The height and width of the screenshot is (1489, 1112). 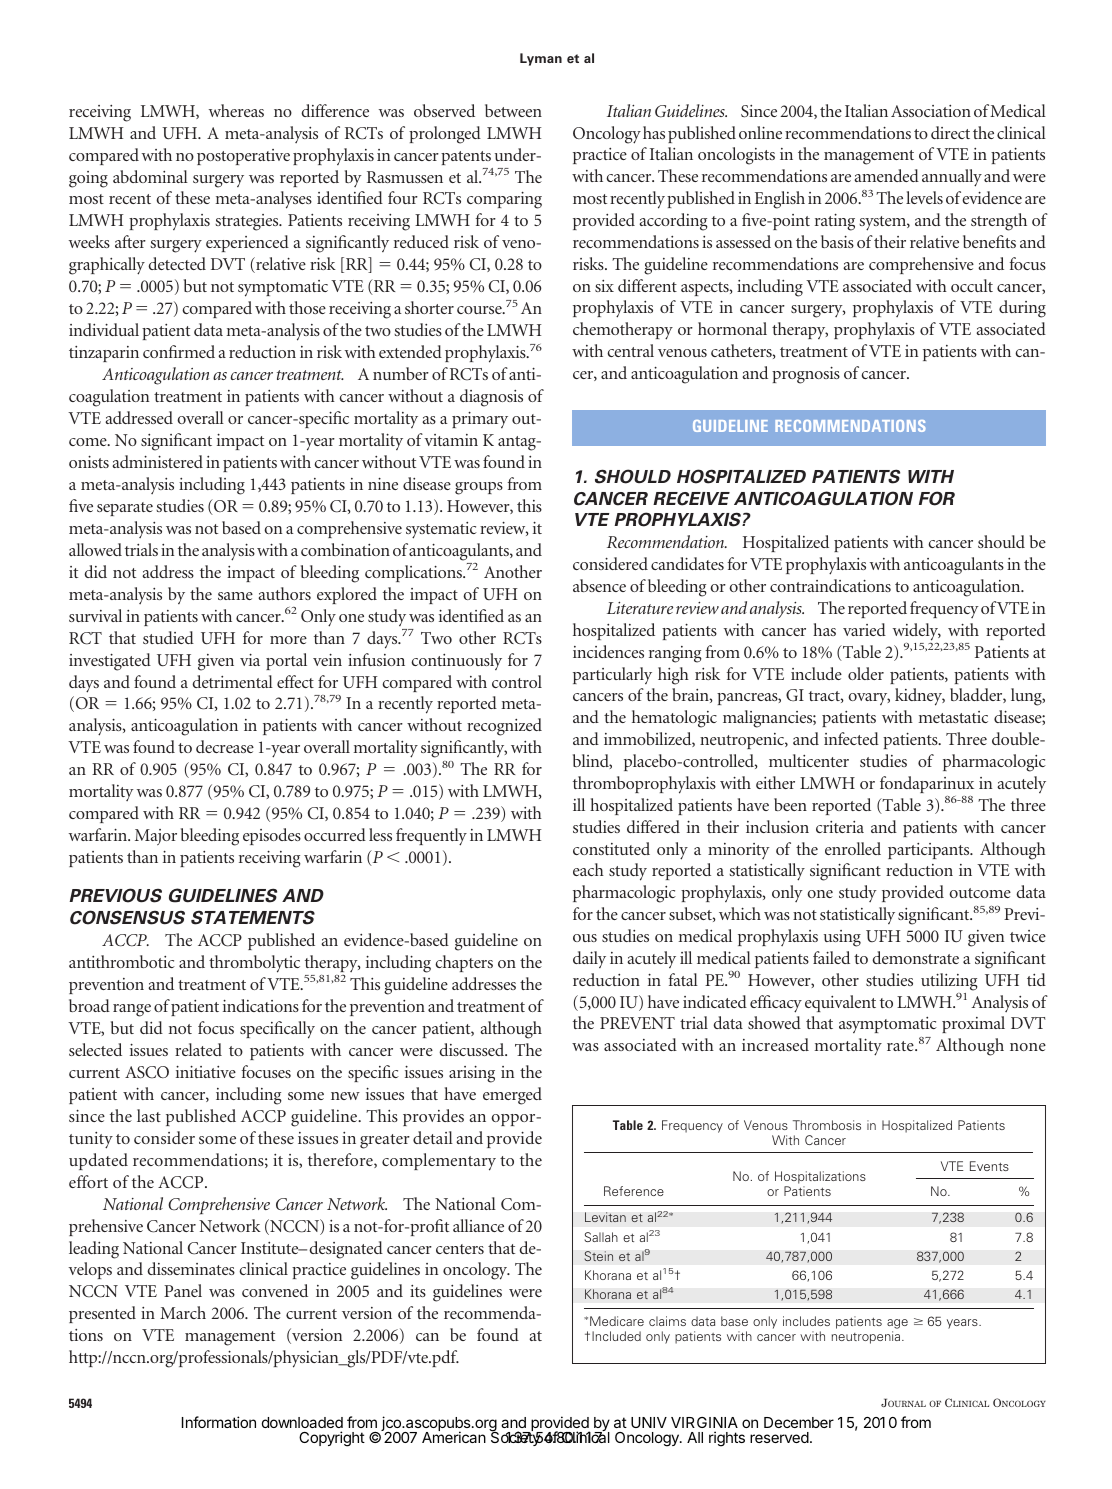 What do you see at coordinates (219, 1422) in the screenshot?
I see `Information` at bounding box center [219, 1422].
